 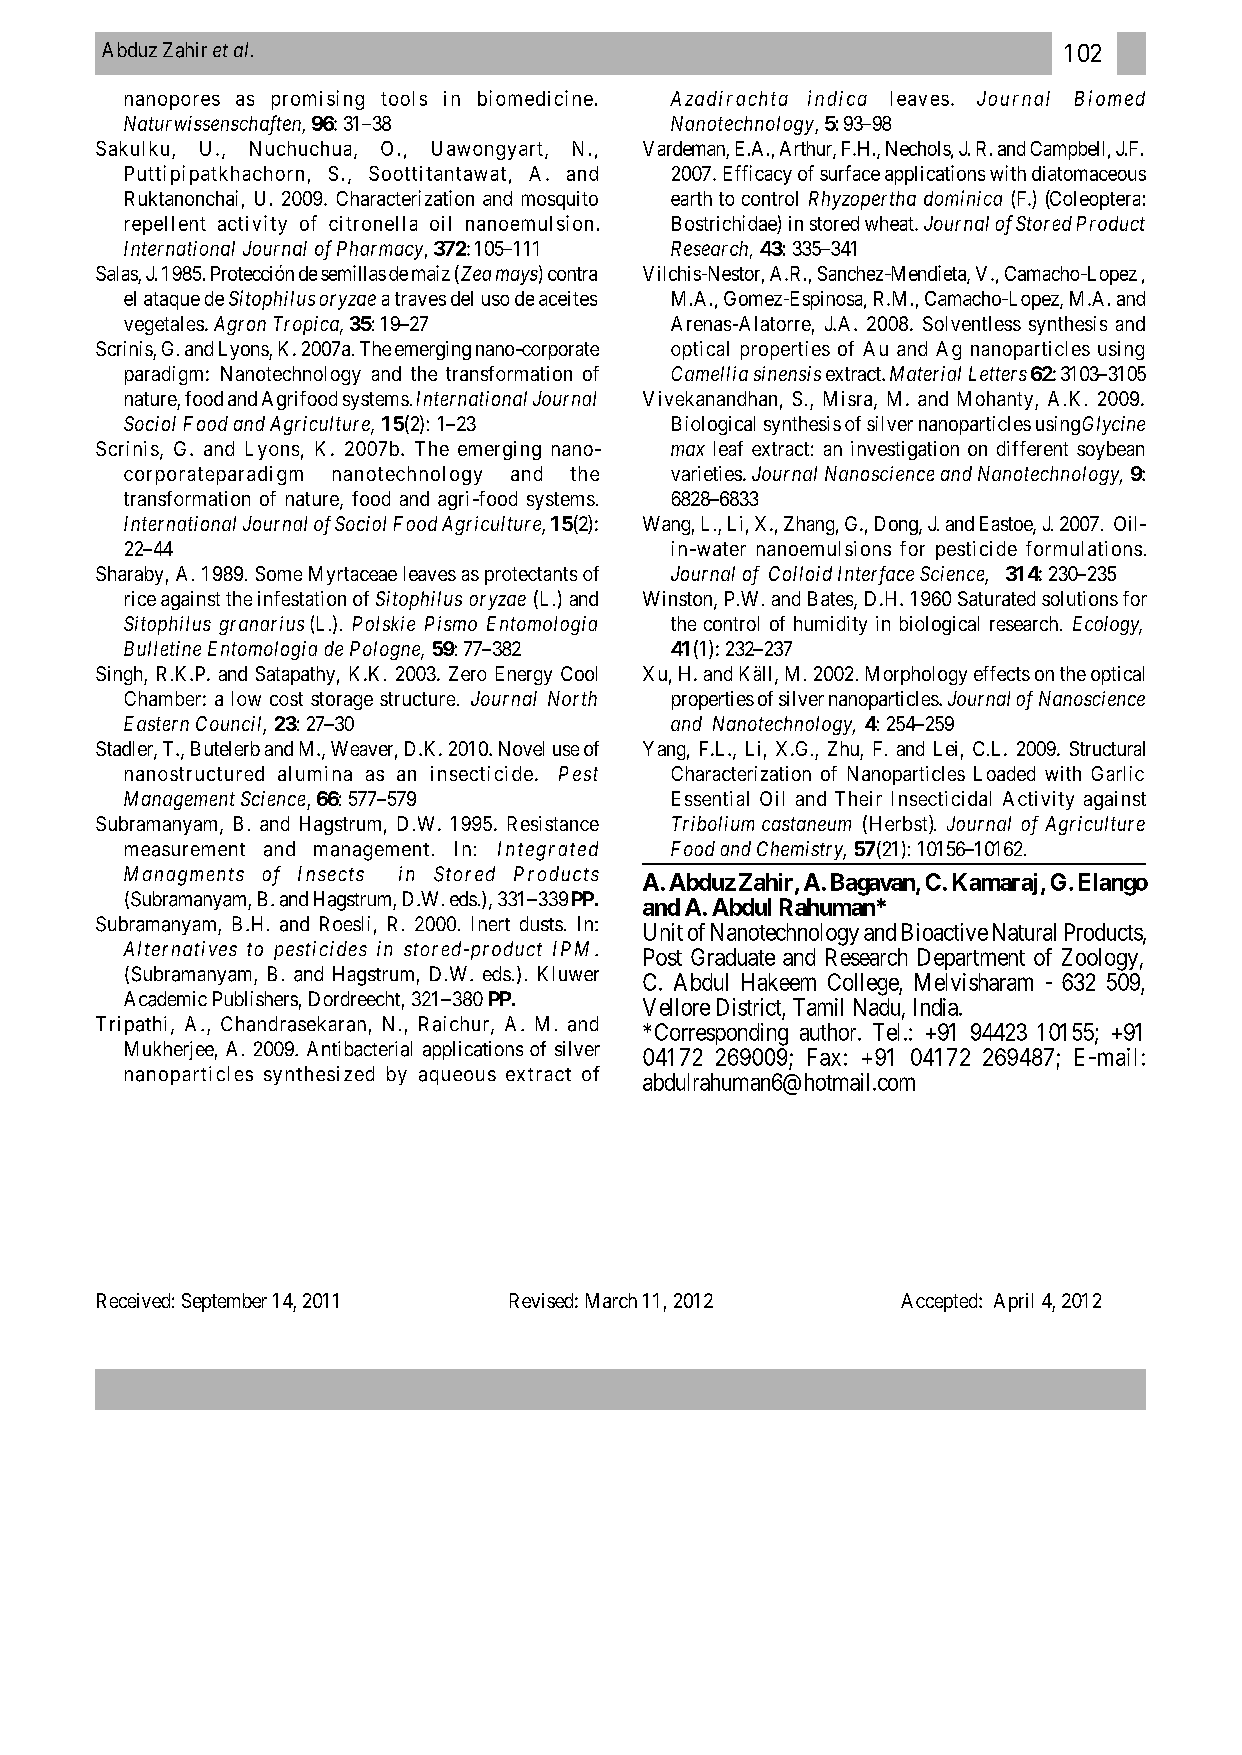 I want to click on measurement, so click(x=185, y=850).
